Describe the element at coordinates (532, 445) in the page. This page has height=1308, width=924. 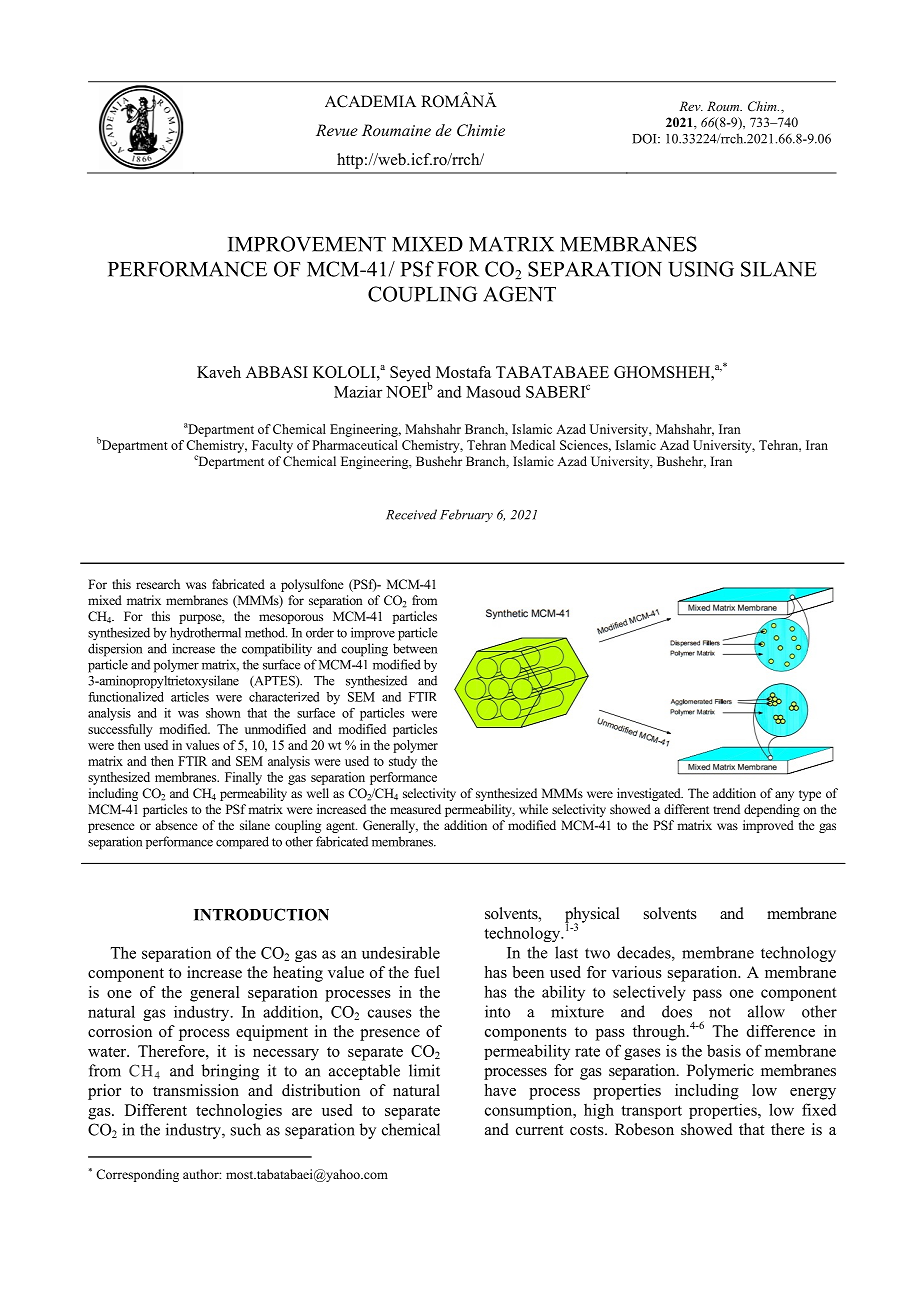
I see `Medical` at that location.
